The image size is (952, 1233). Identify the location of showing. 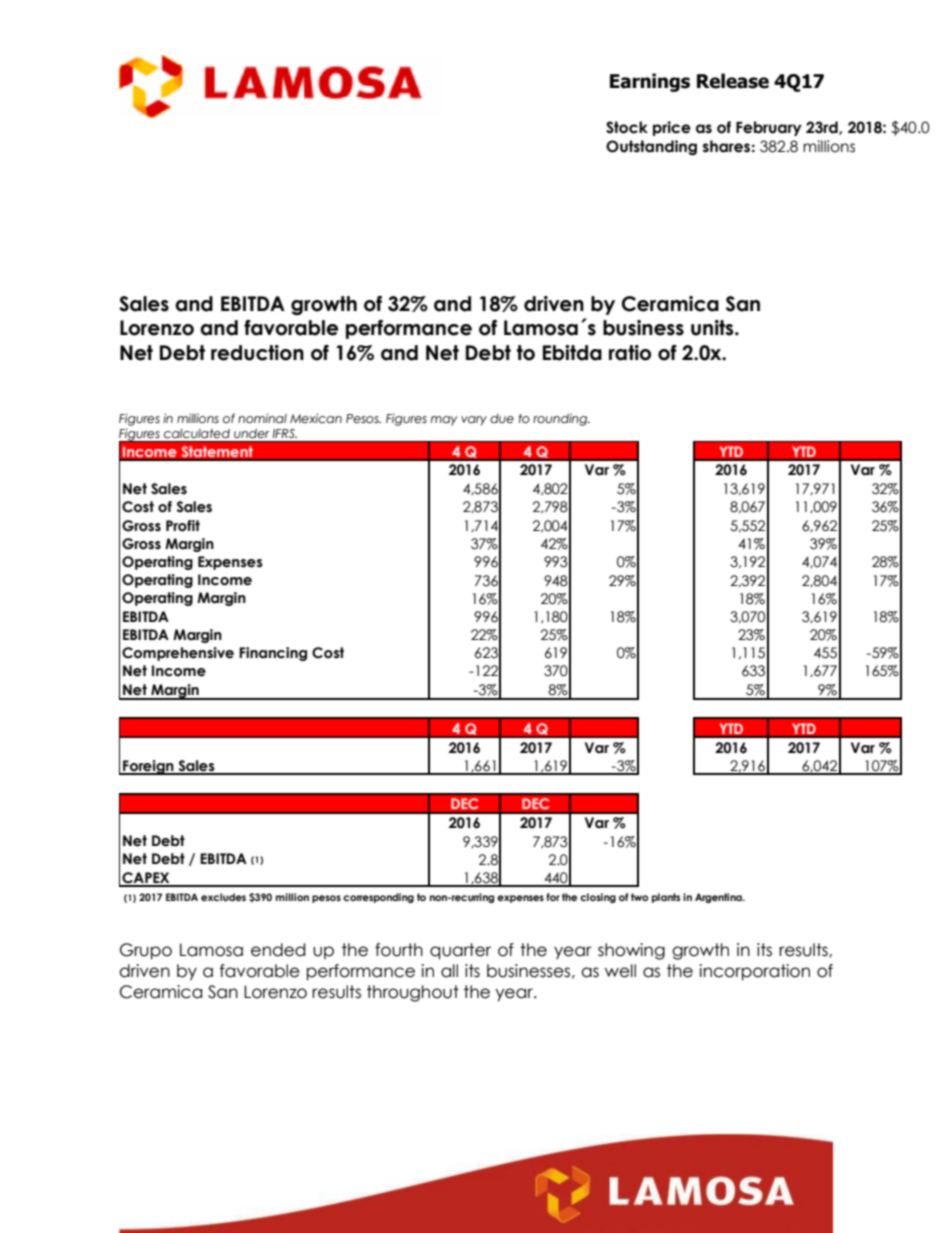
(631, 951).
